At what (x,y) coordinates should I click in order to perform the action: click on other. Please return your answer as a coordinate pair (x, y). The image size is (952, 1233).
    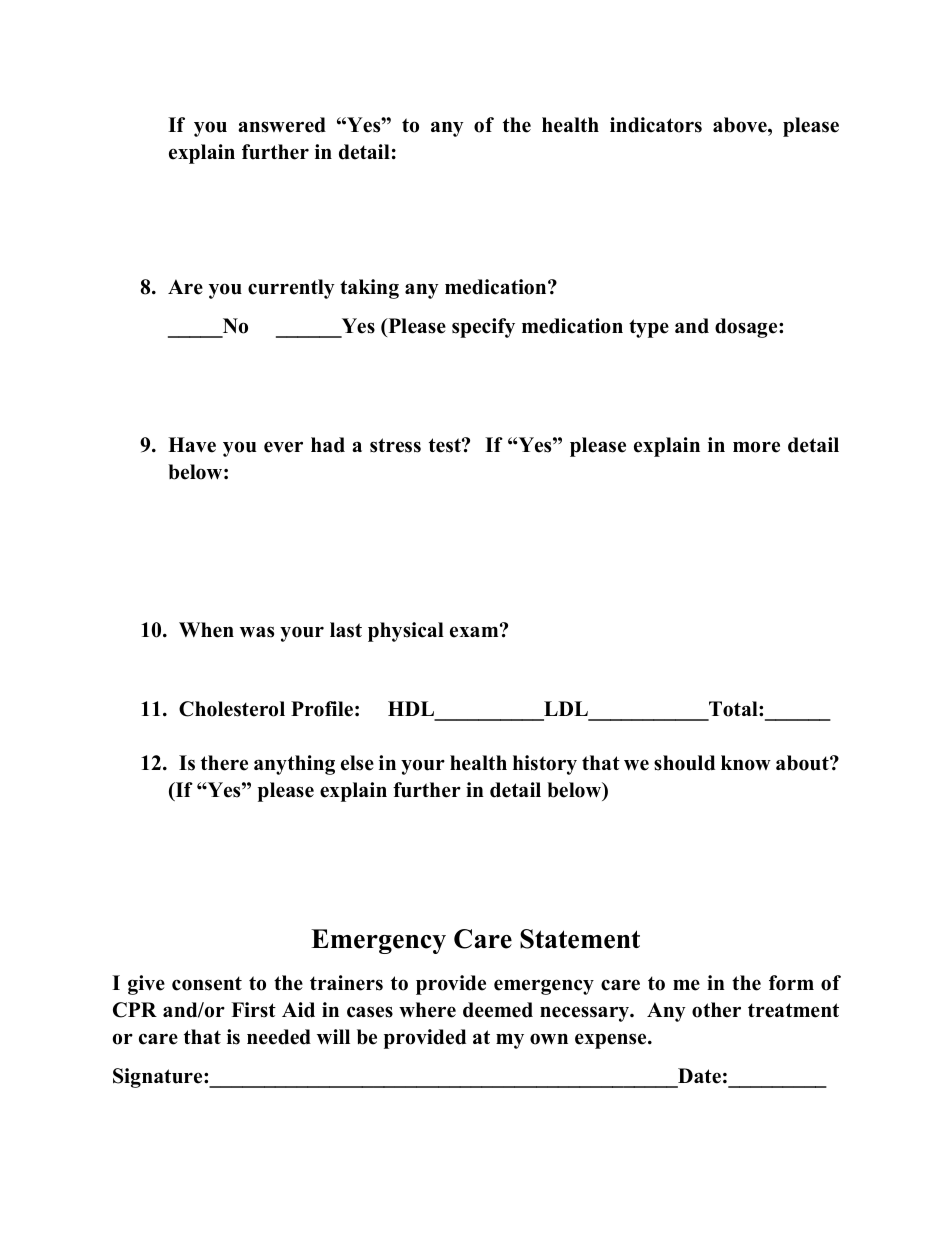
    Looking at the image, I should click on (716, 1010).
